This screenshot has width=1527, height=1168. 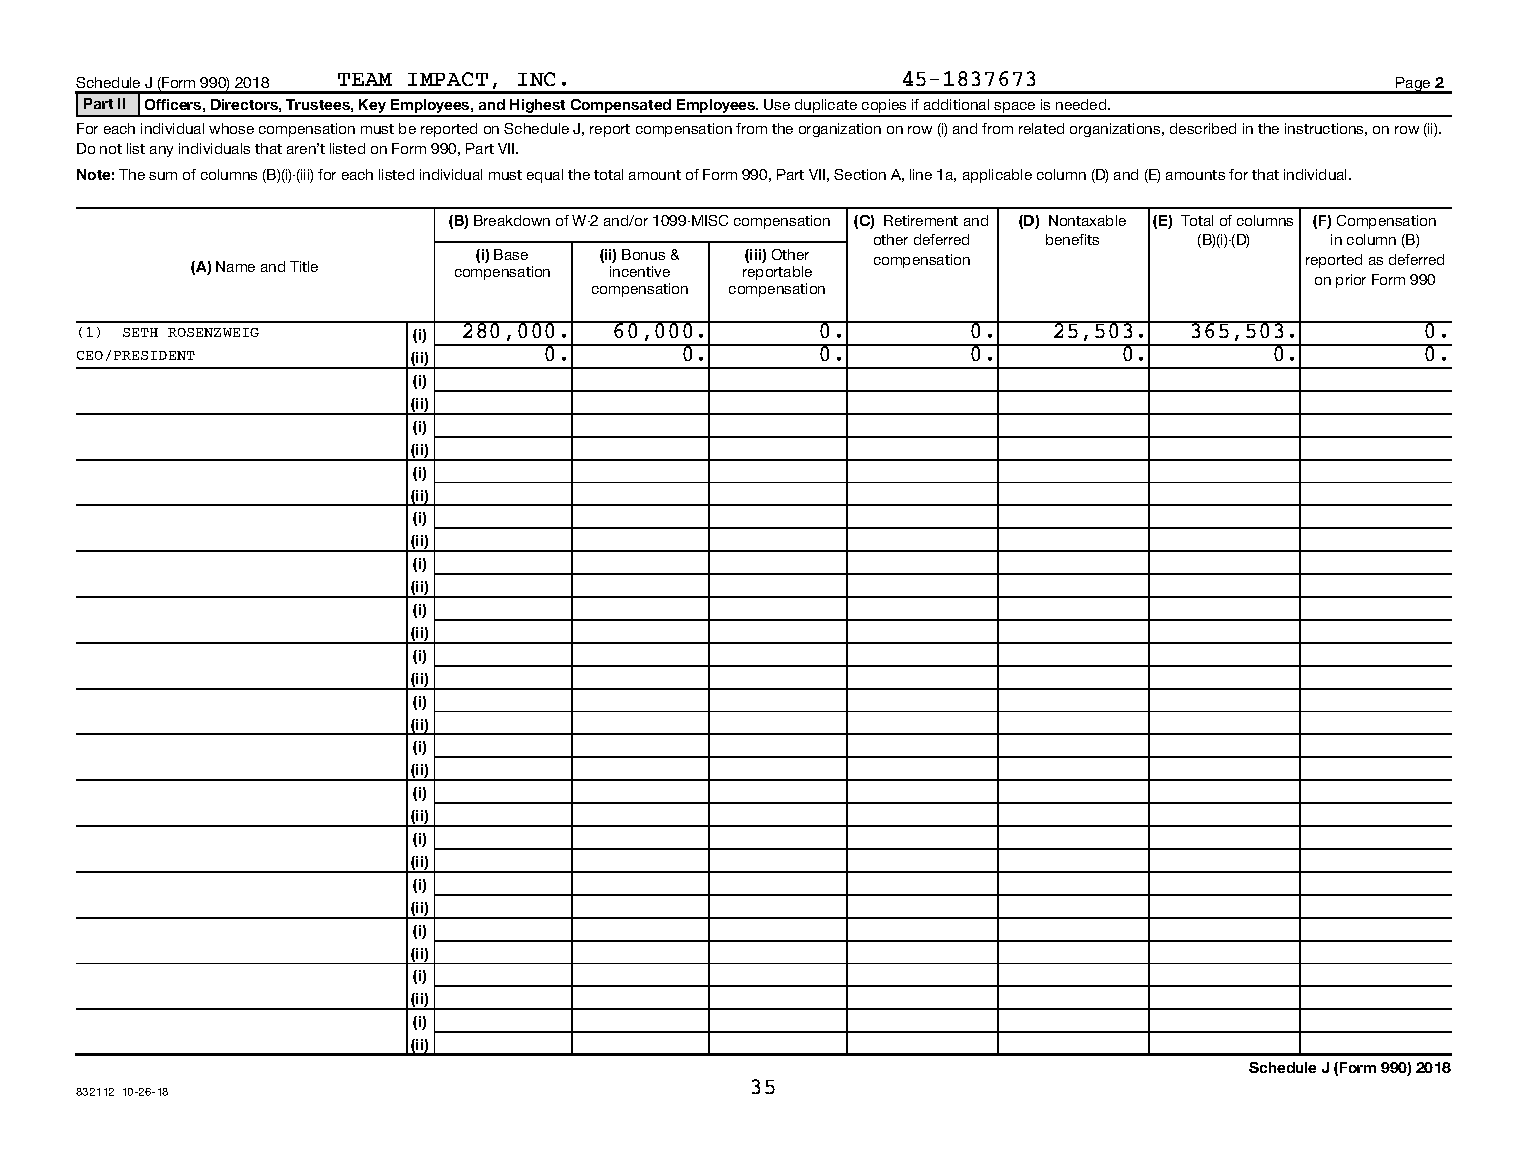 I want to click on applicable, so click(x=997, y=176).
